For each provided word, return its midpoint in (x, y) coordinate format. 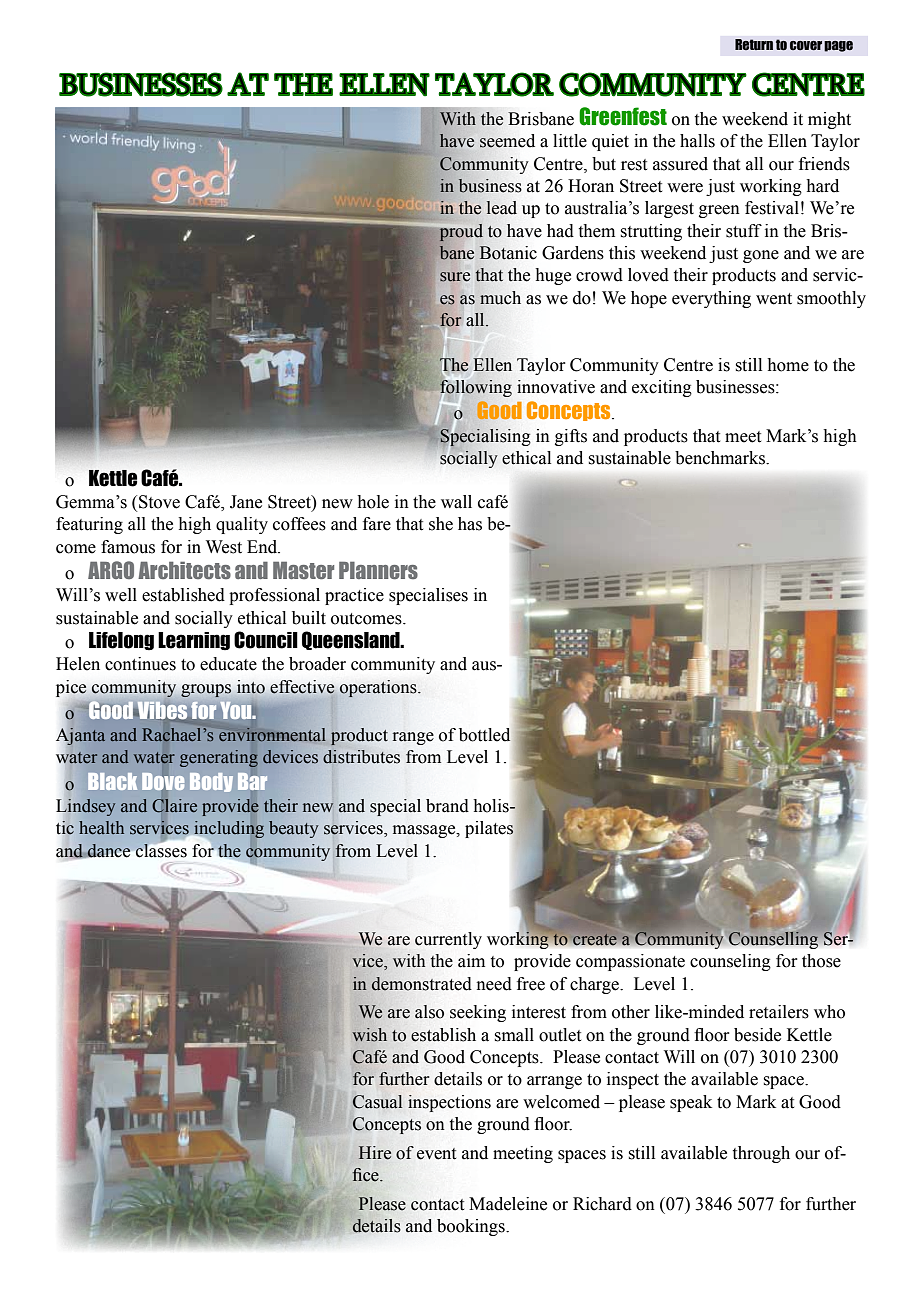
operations (379, 689)
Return (754, 45)
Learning (194, 641)
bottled (485, 735)
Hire (375, 1153)
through (761, 1154)
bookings (472, 1227)
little (570, 141)
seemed (507, 141)
